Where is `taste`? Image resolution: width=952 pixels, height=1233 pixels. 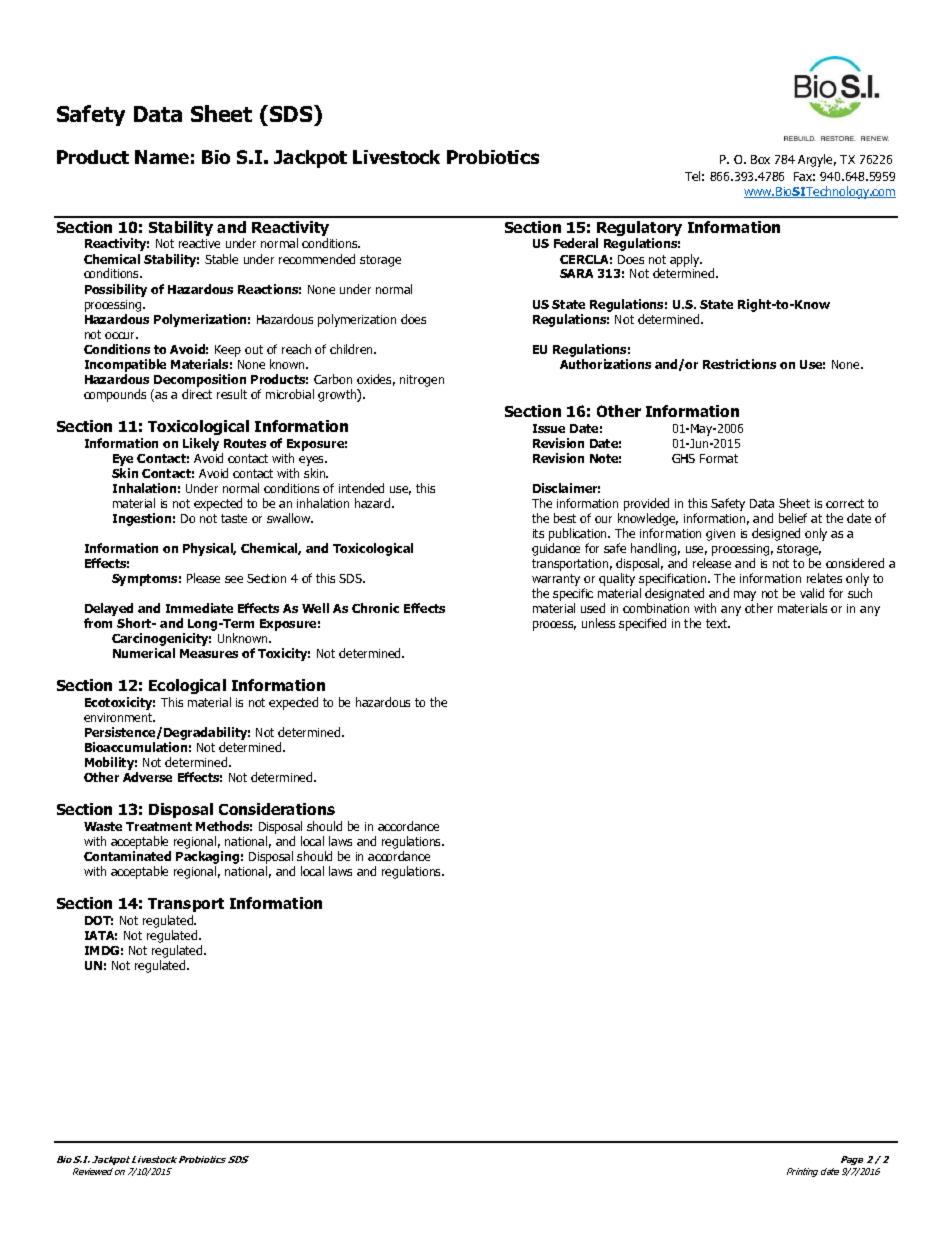 taste is located at coordinates (234, 518).
